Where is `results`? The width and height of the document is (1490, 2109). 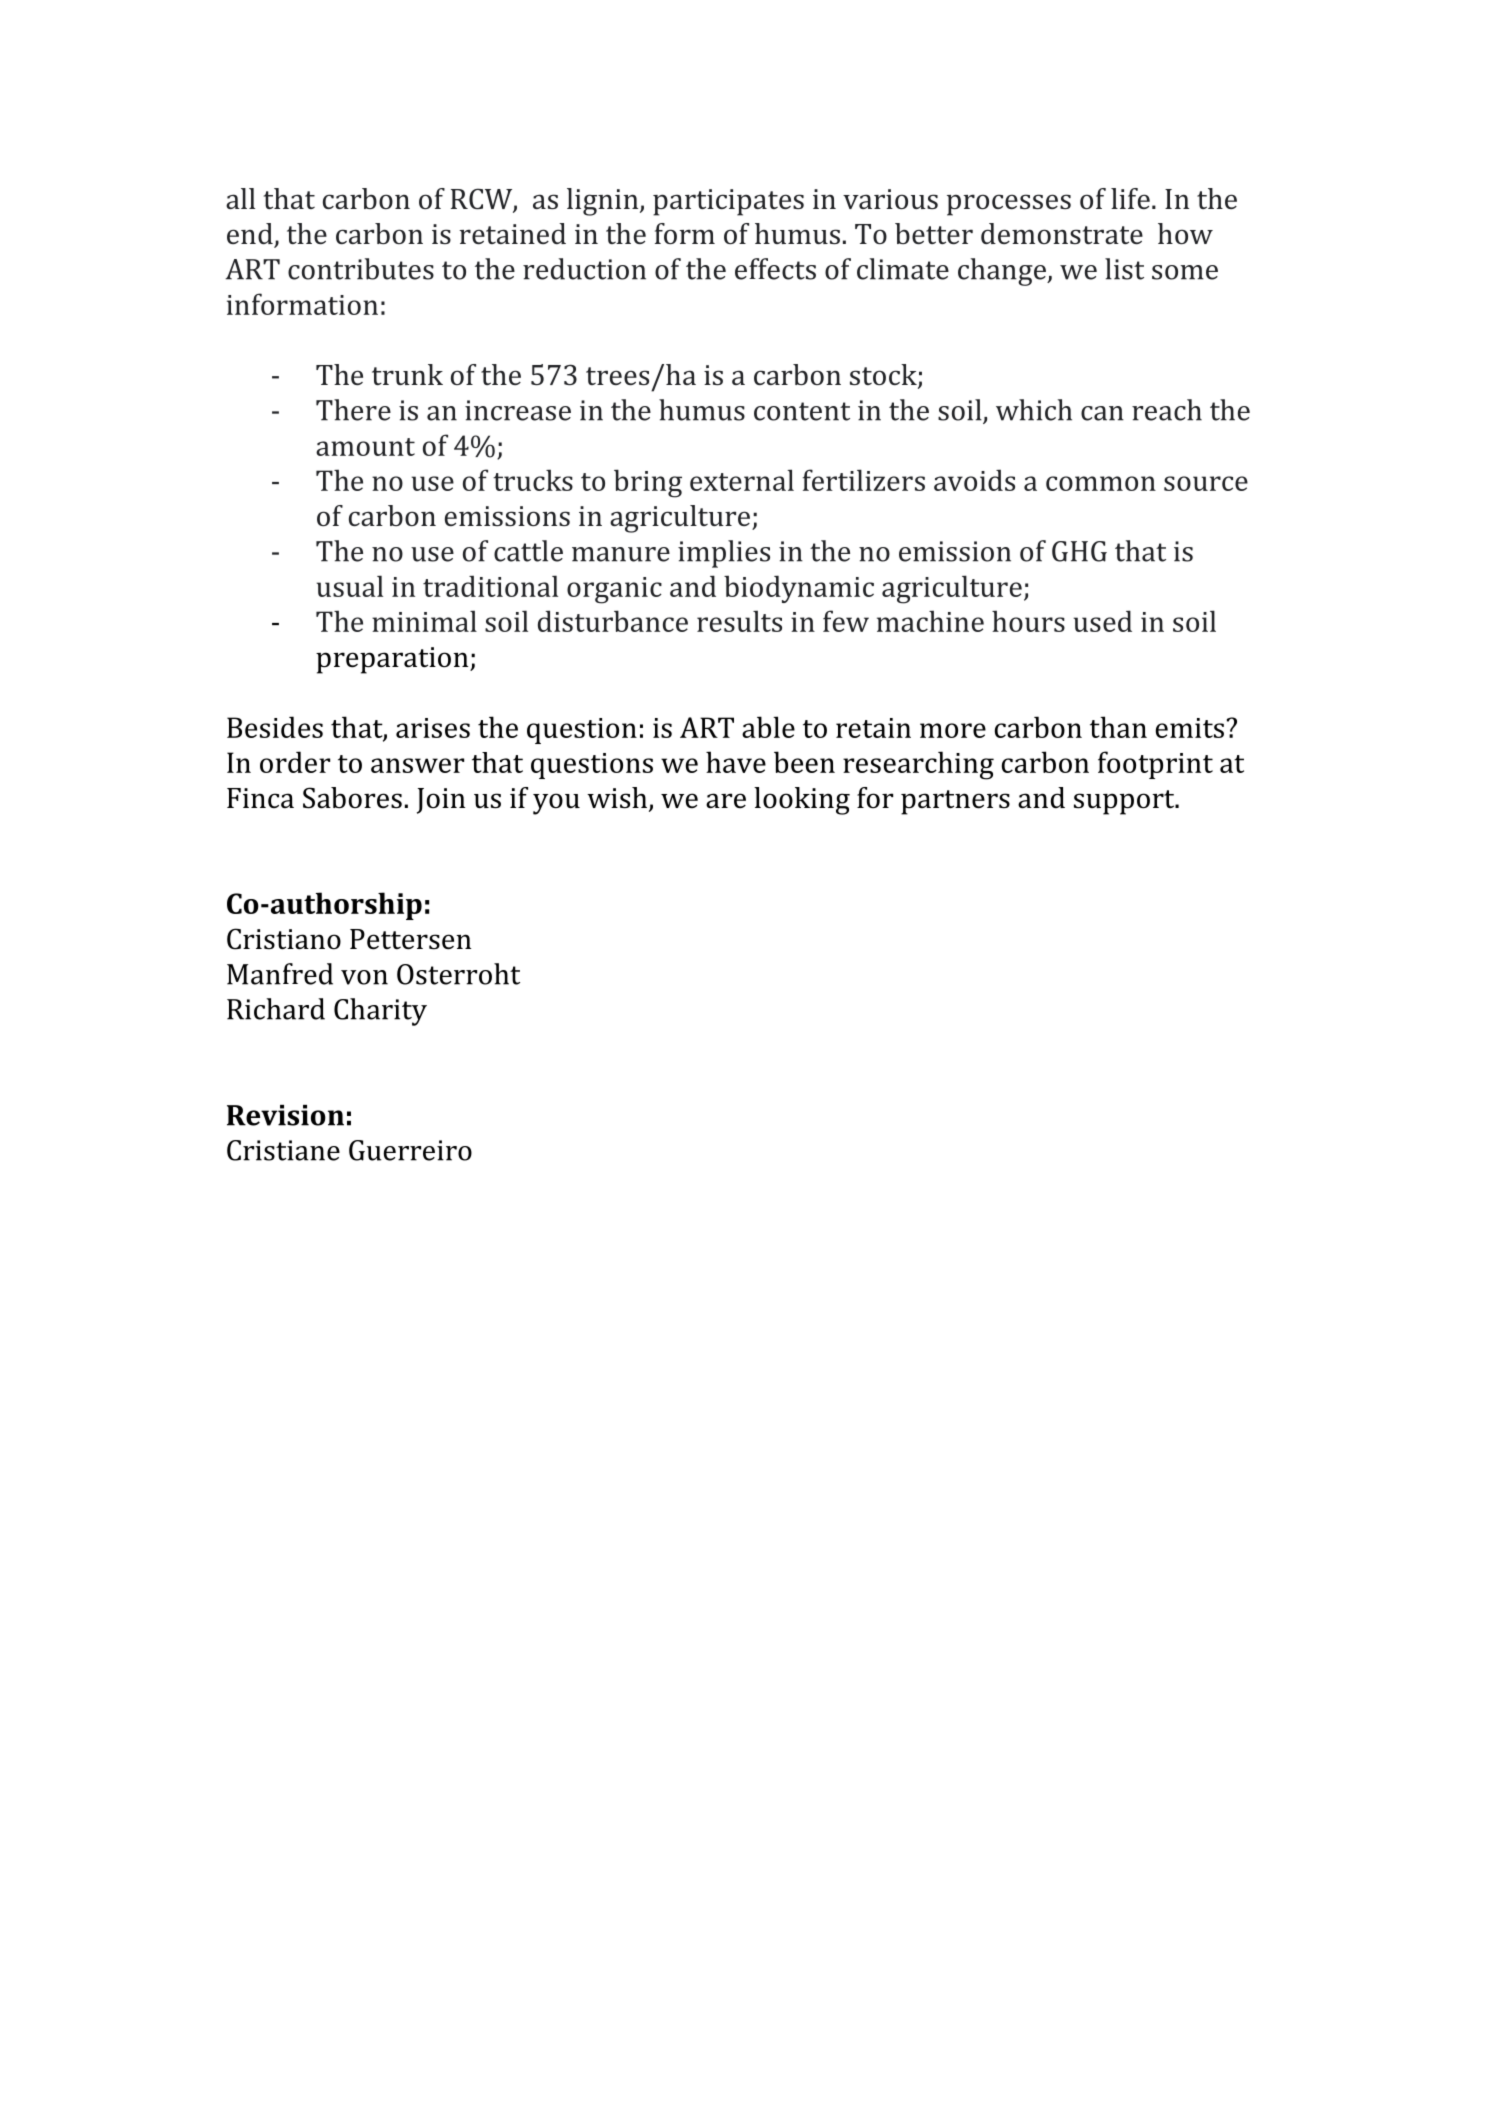 results is located at coordinates (739, 621).
